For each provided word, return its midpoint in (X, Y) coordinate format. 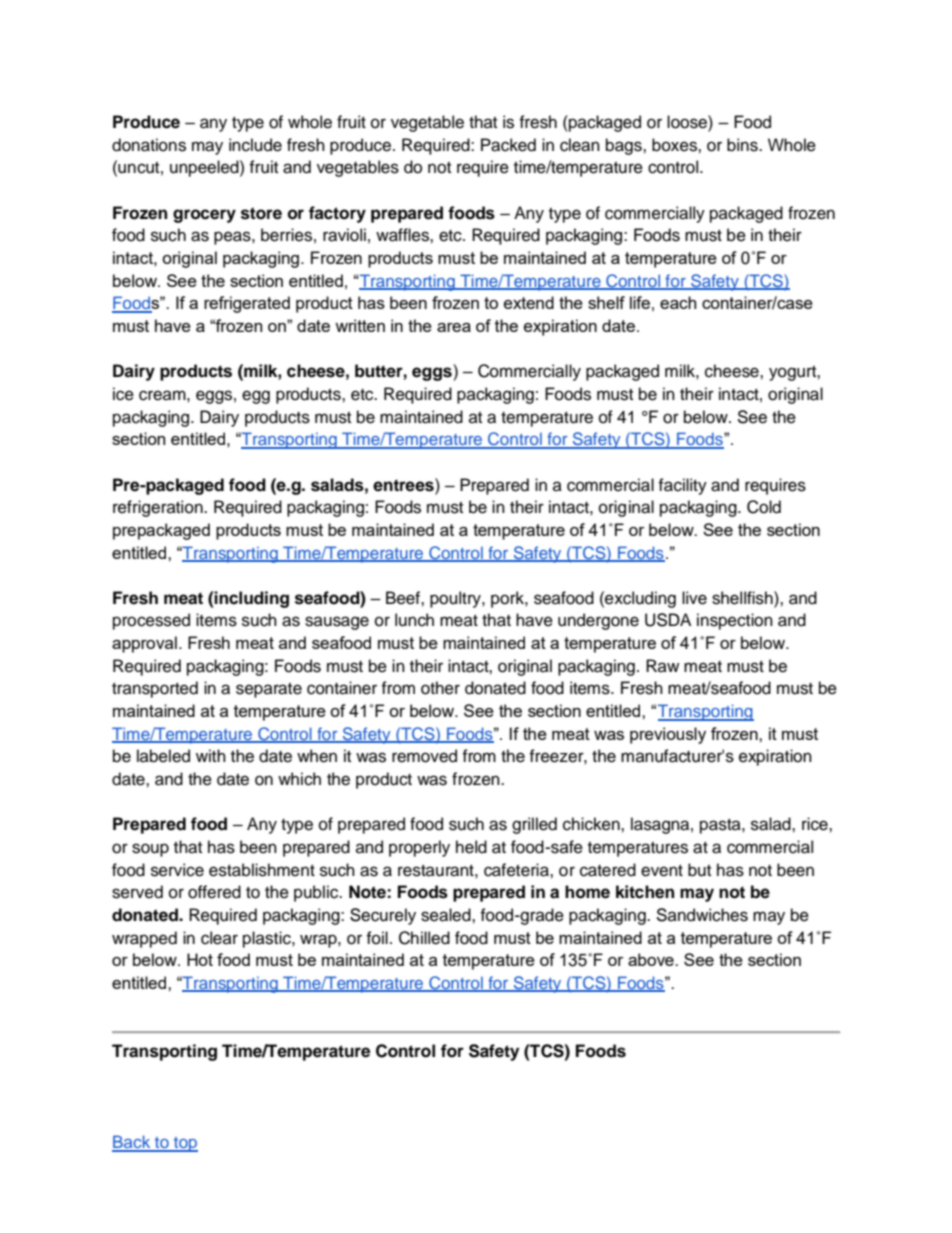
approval (144, 644)
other (440, 688)
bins (743, 145)
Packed (508, 145)
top (185, 1144)
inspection (735, 621)
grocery (204, 216)
